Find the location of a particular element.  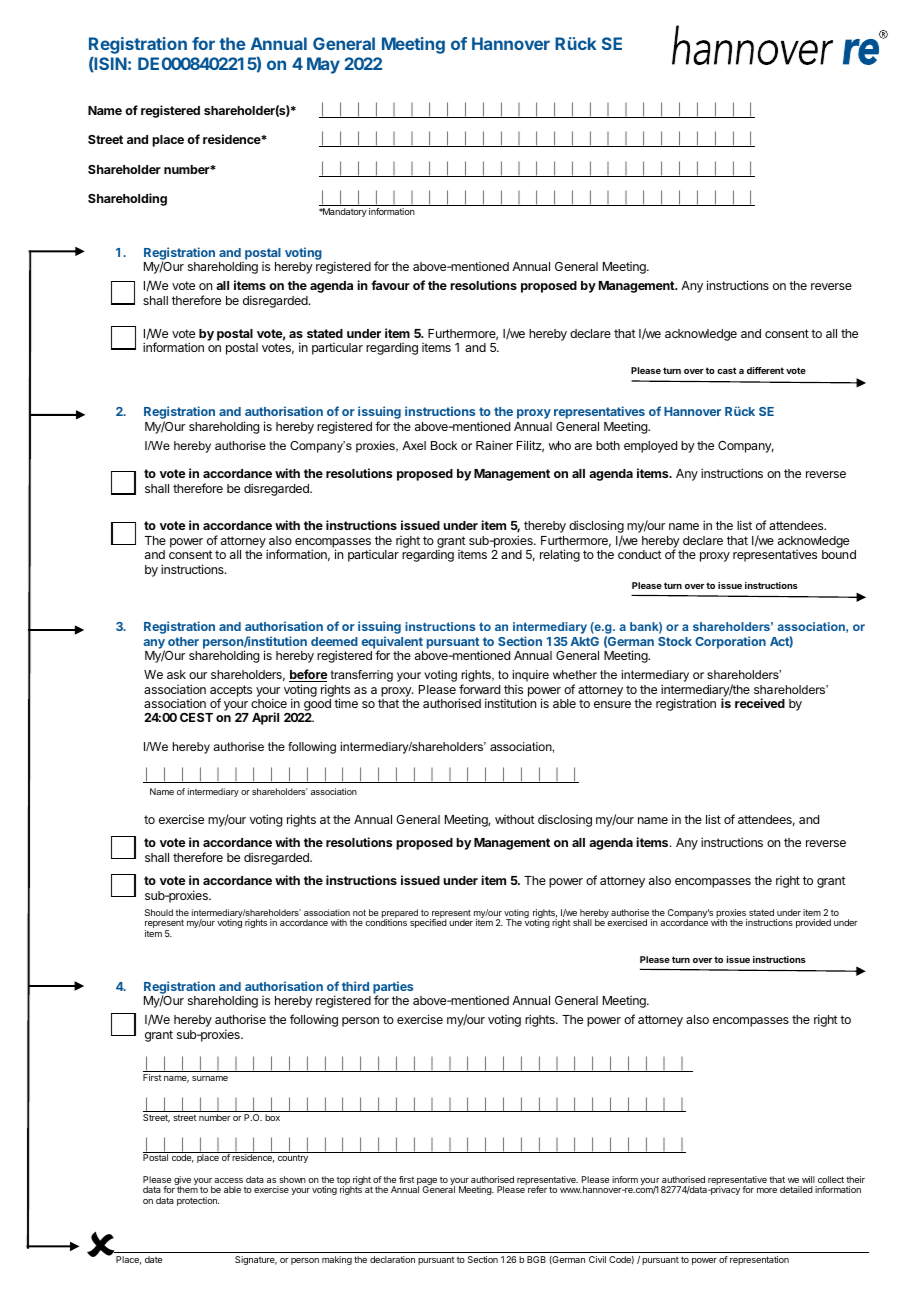

Axel is located at coordinates (414, 445).
